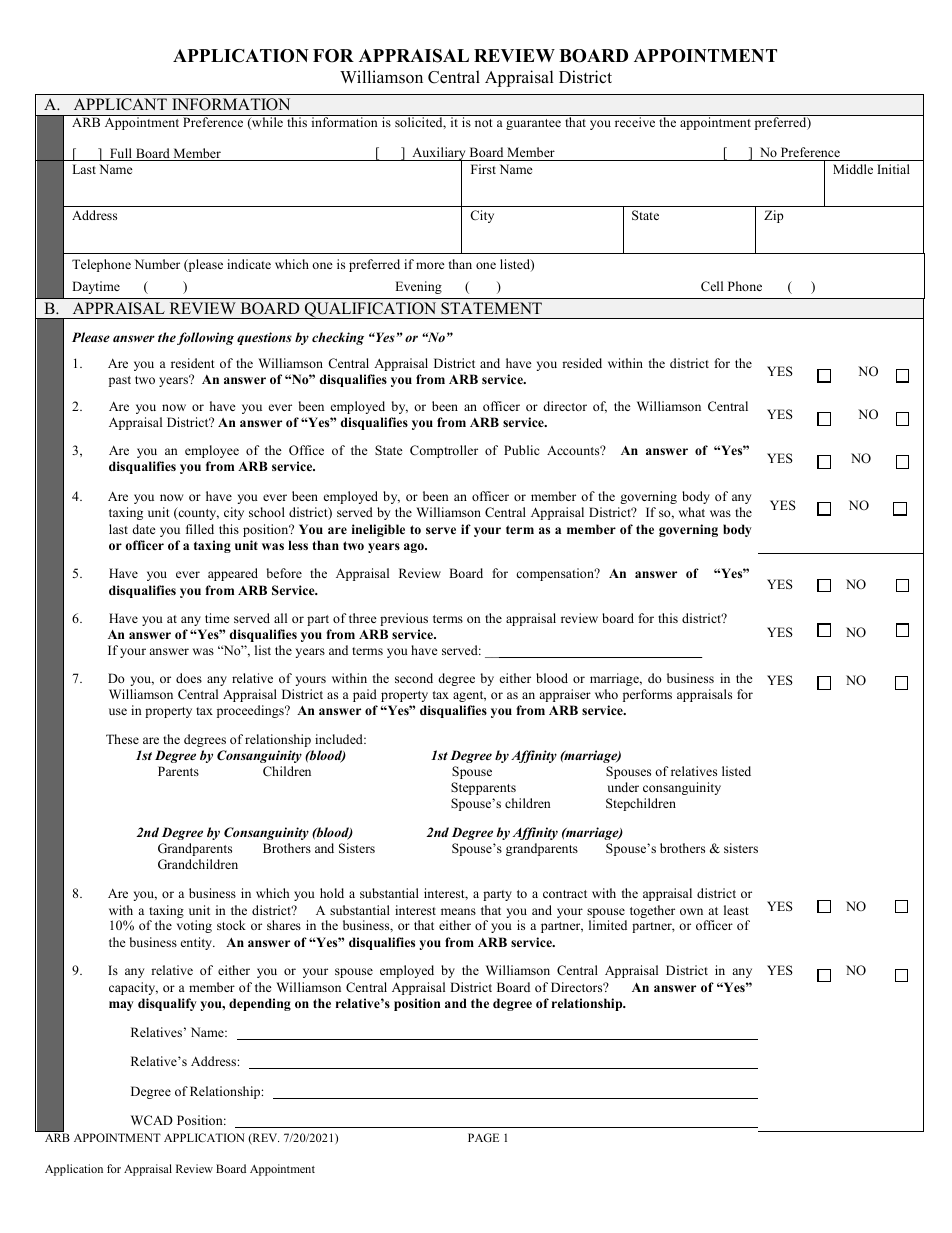 This document has width=952, height=1233. I want to click on performs, so click(647, 695).
